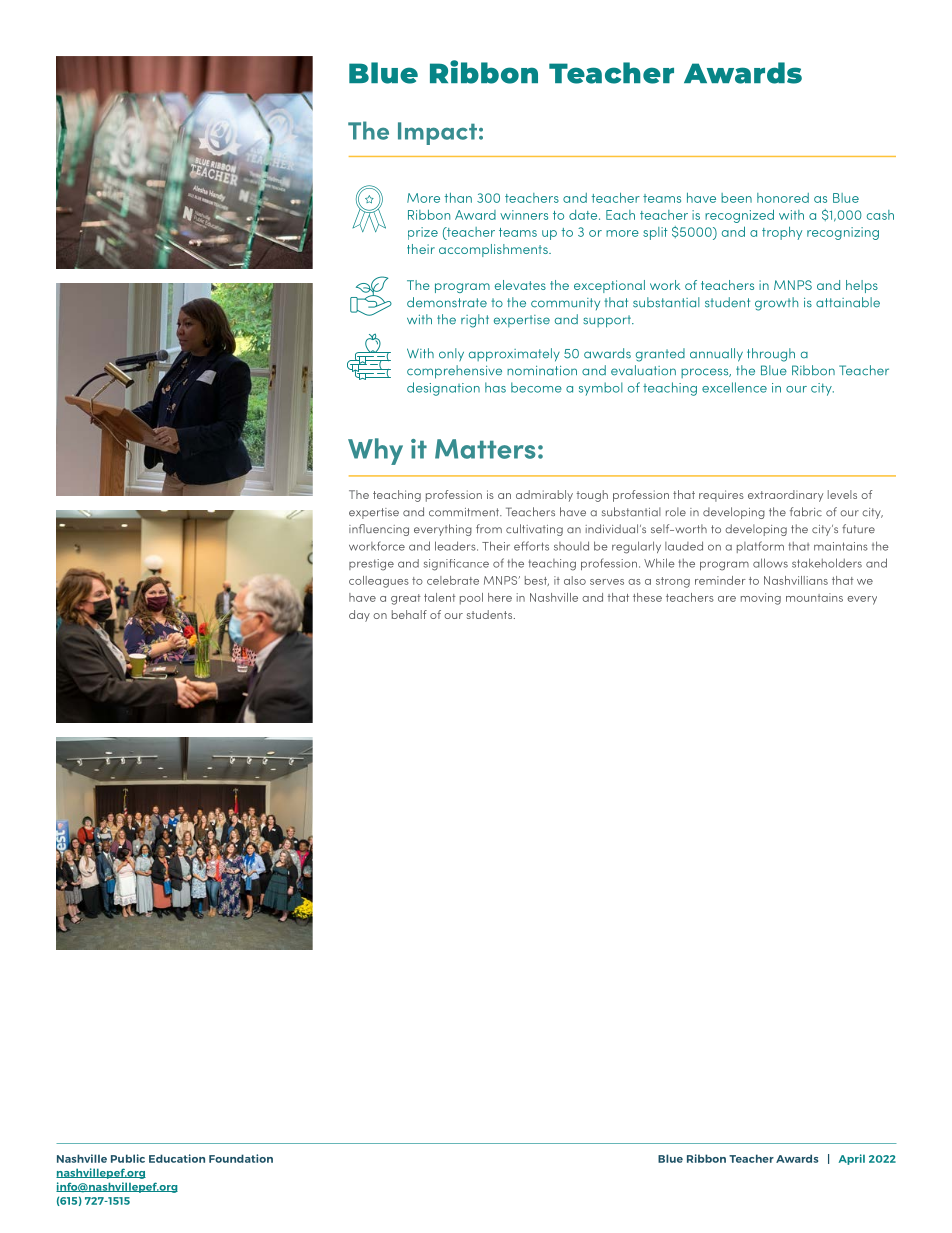 This image has width=952, height=1233. I want to click on than, so click(458, 198).
